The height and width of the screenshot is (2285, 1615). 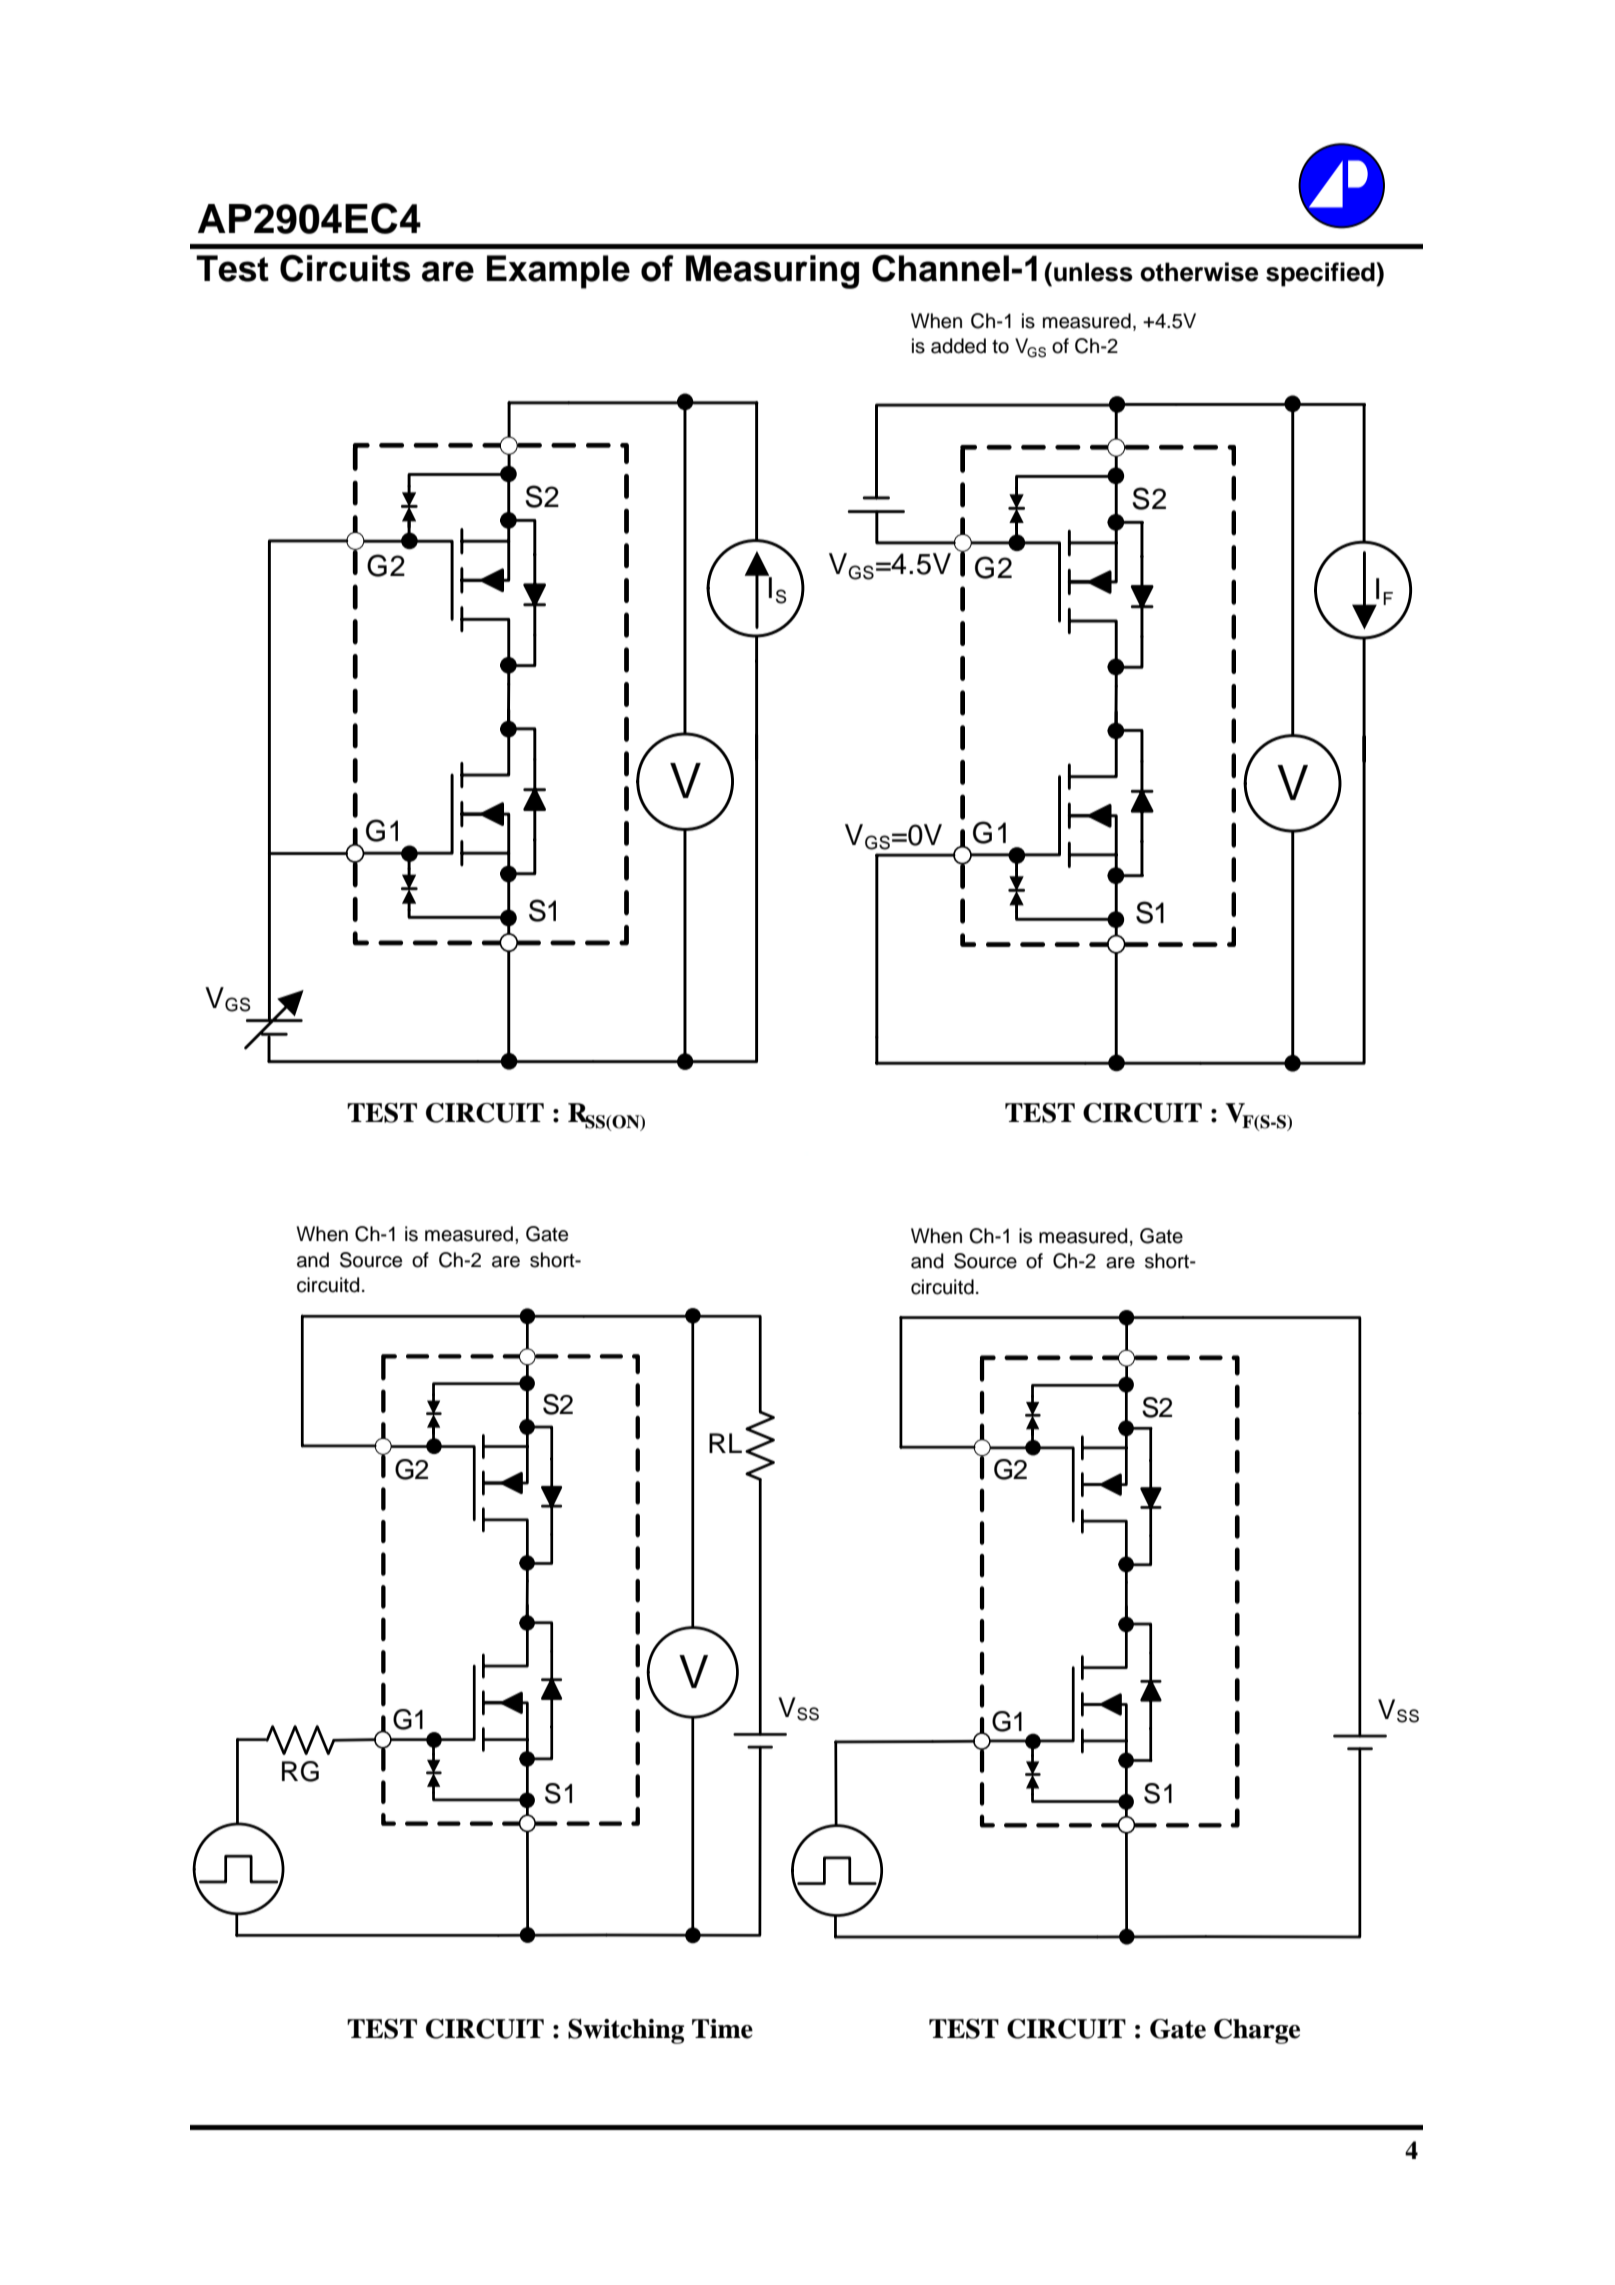 I want to click on Time, so click(x=722, y=2029).
